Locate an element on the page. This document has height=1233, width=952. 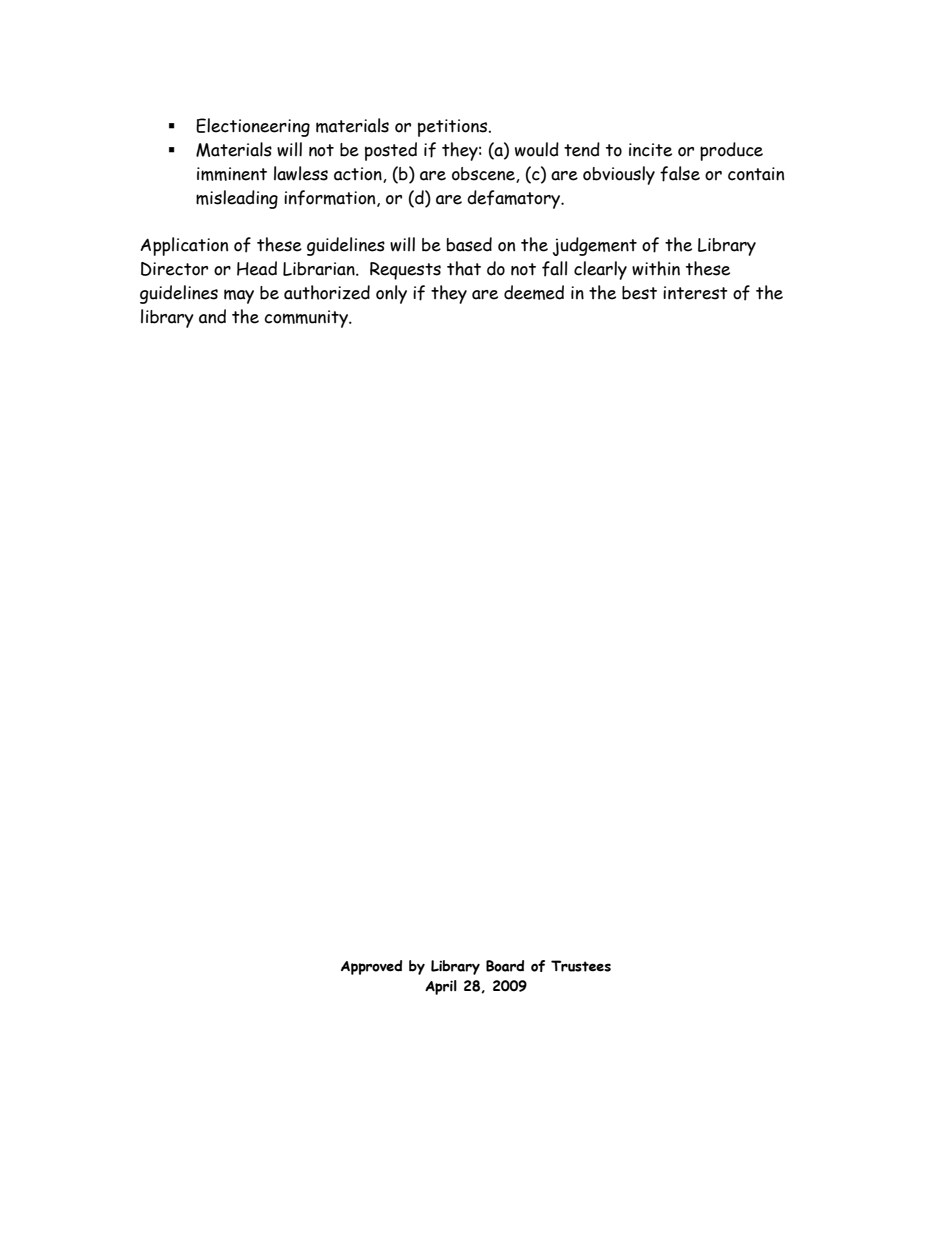
obscene is located at coordinates (484, 175).
